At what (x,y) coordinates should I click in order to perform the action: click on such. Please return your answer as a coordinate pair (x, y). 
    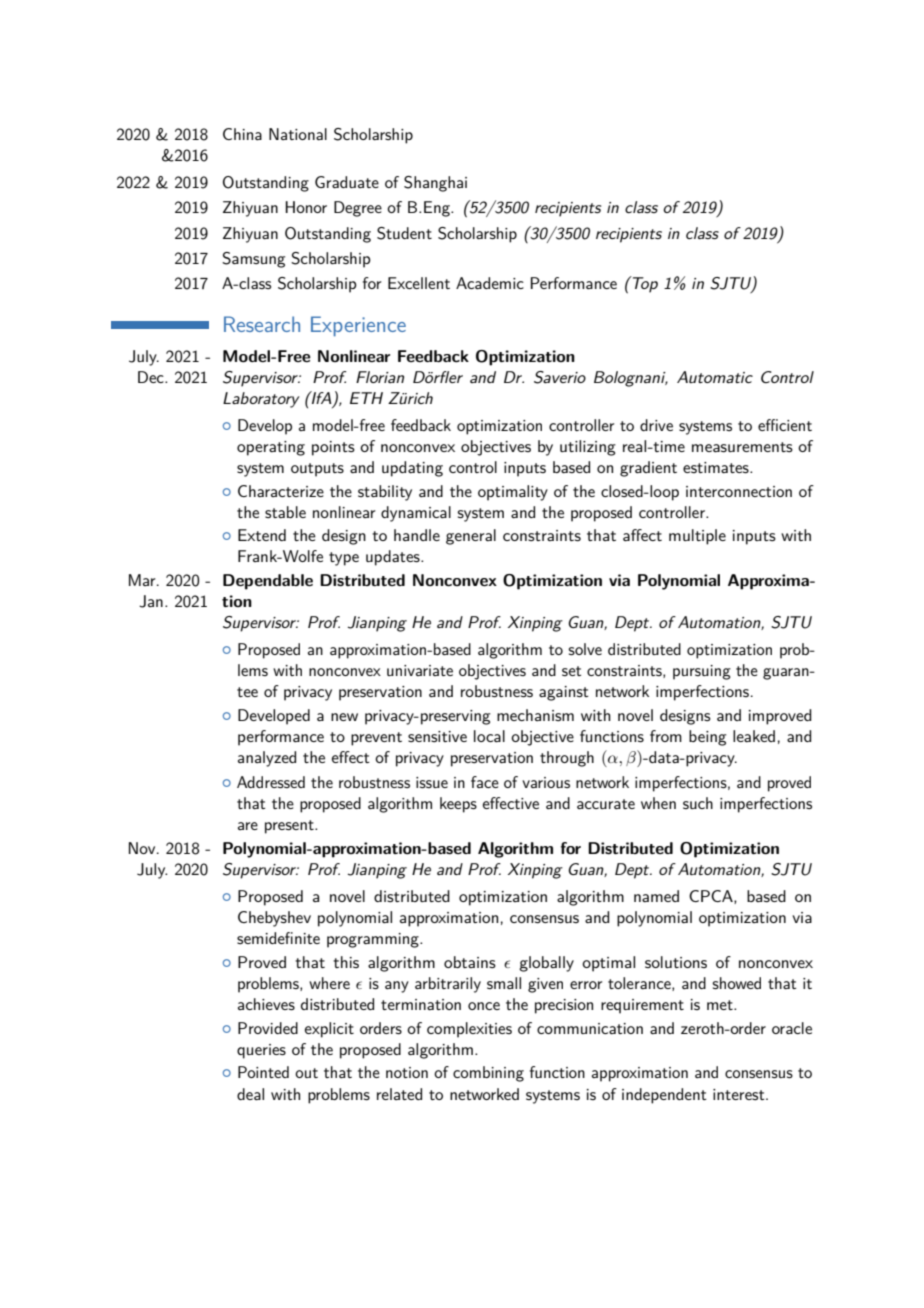
    Looking at the image, I should click on (698, 803).
